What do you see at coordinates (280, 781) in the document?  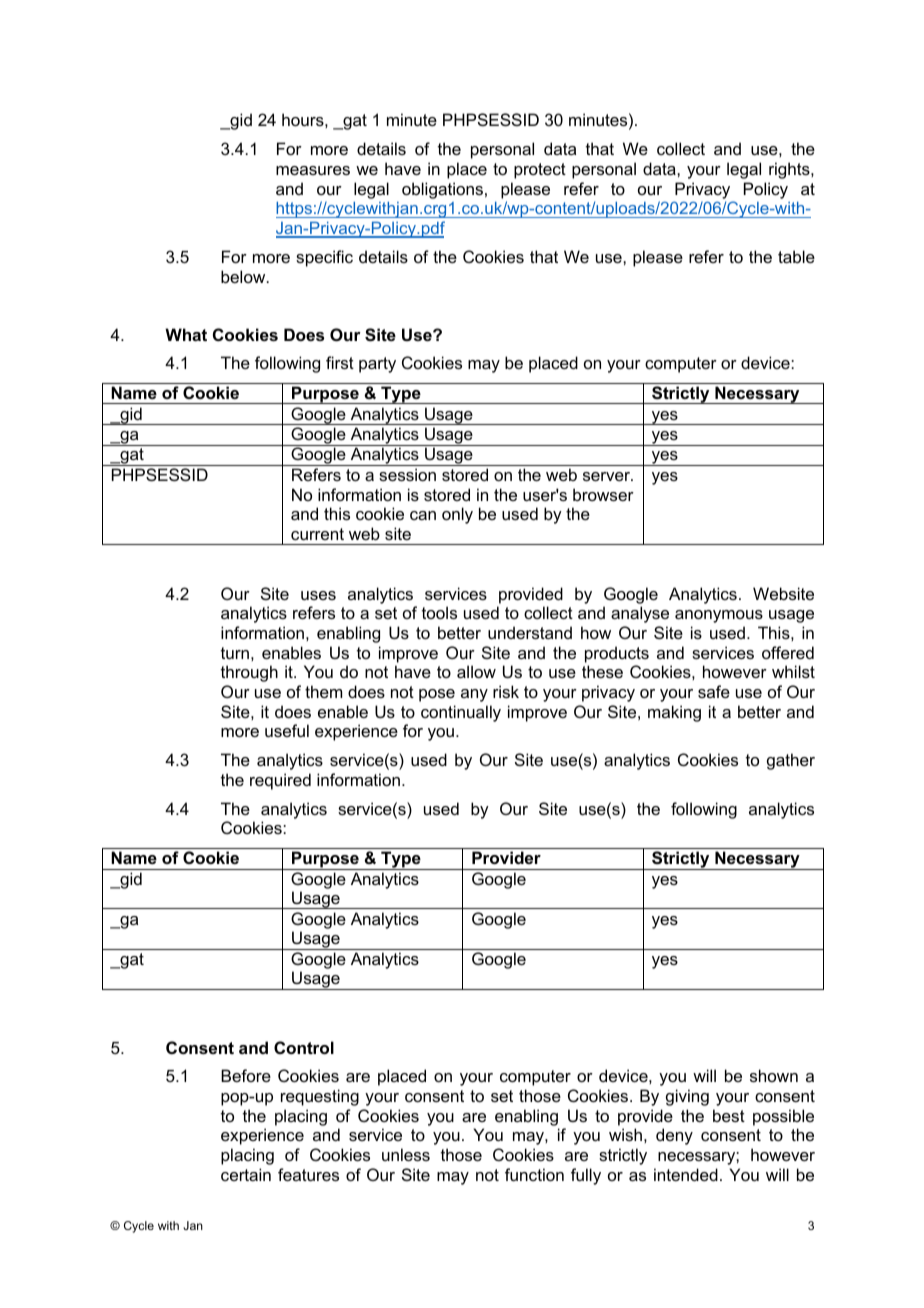 I see `required` at bounding box center [280, 781].
